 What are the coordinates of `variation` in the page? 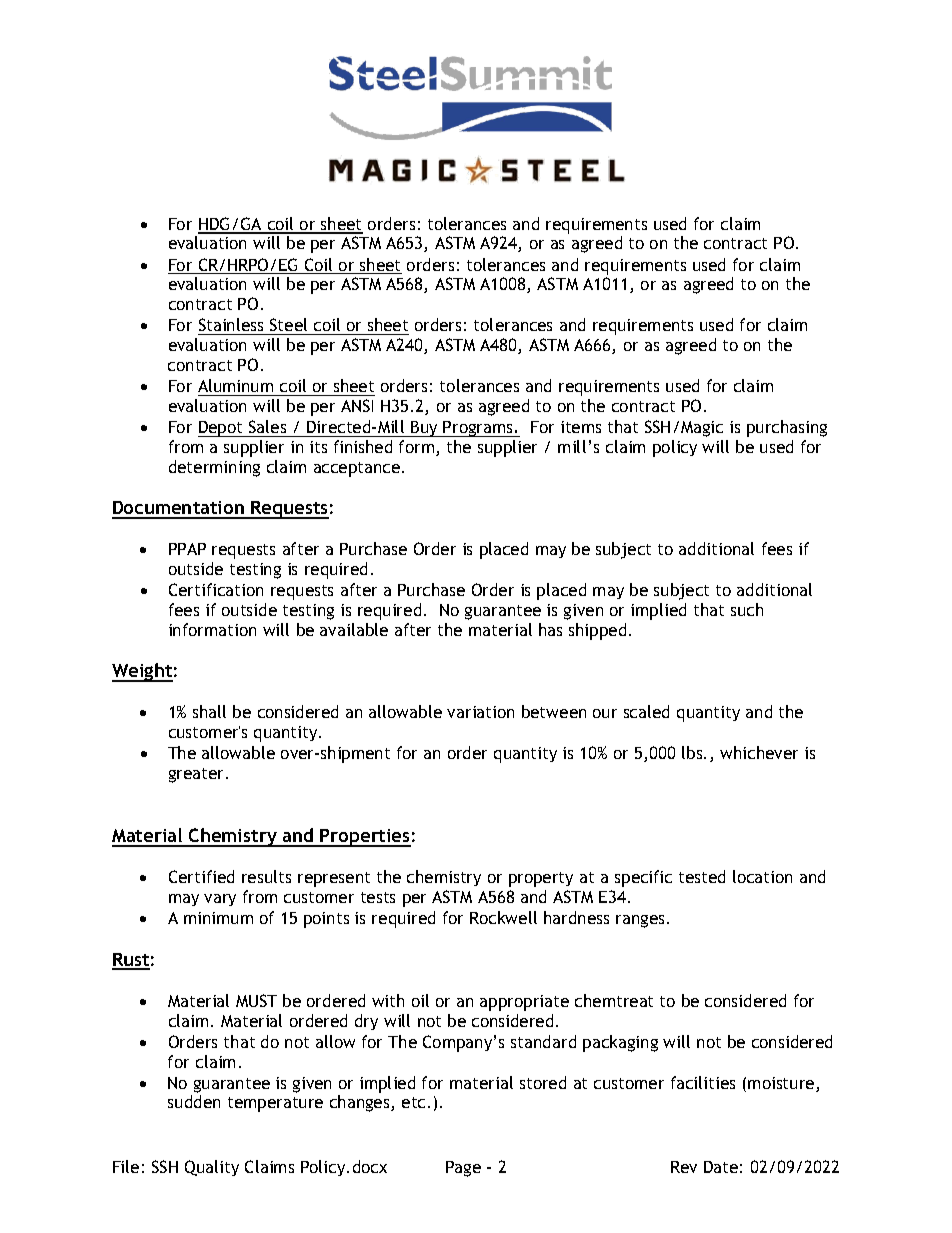 It's located at (480, 712).
